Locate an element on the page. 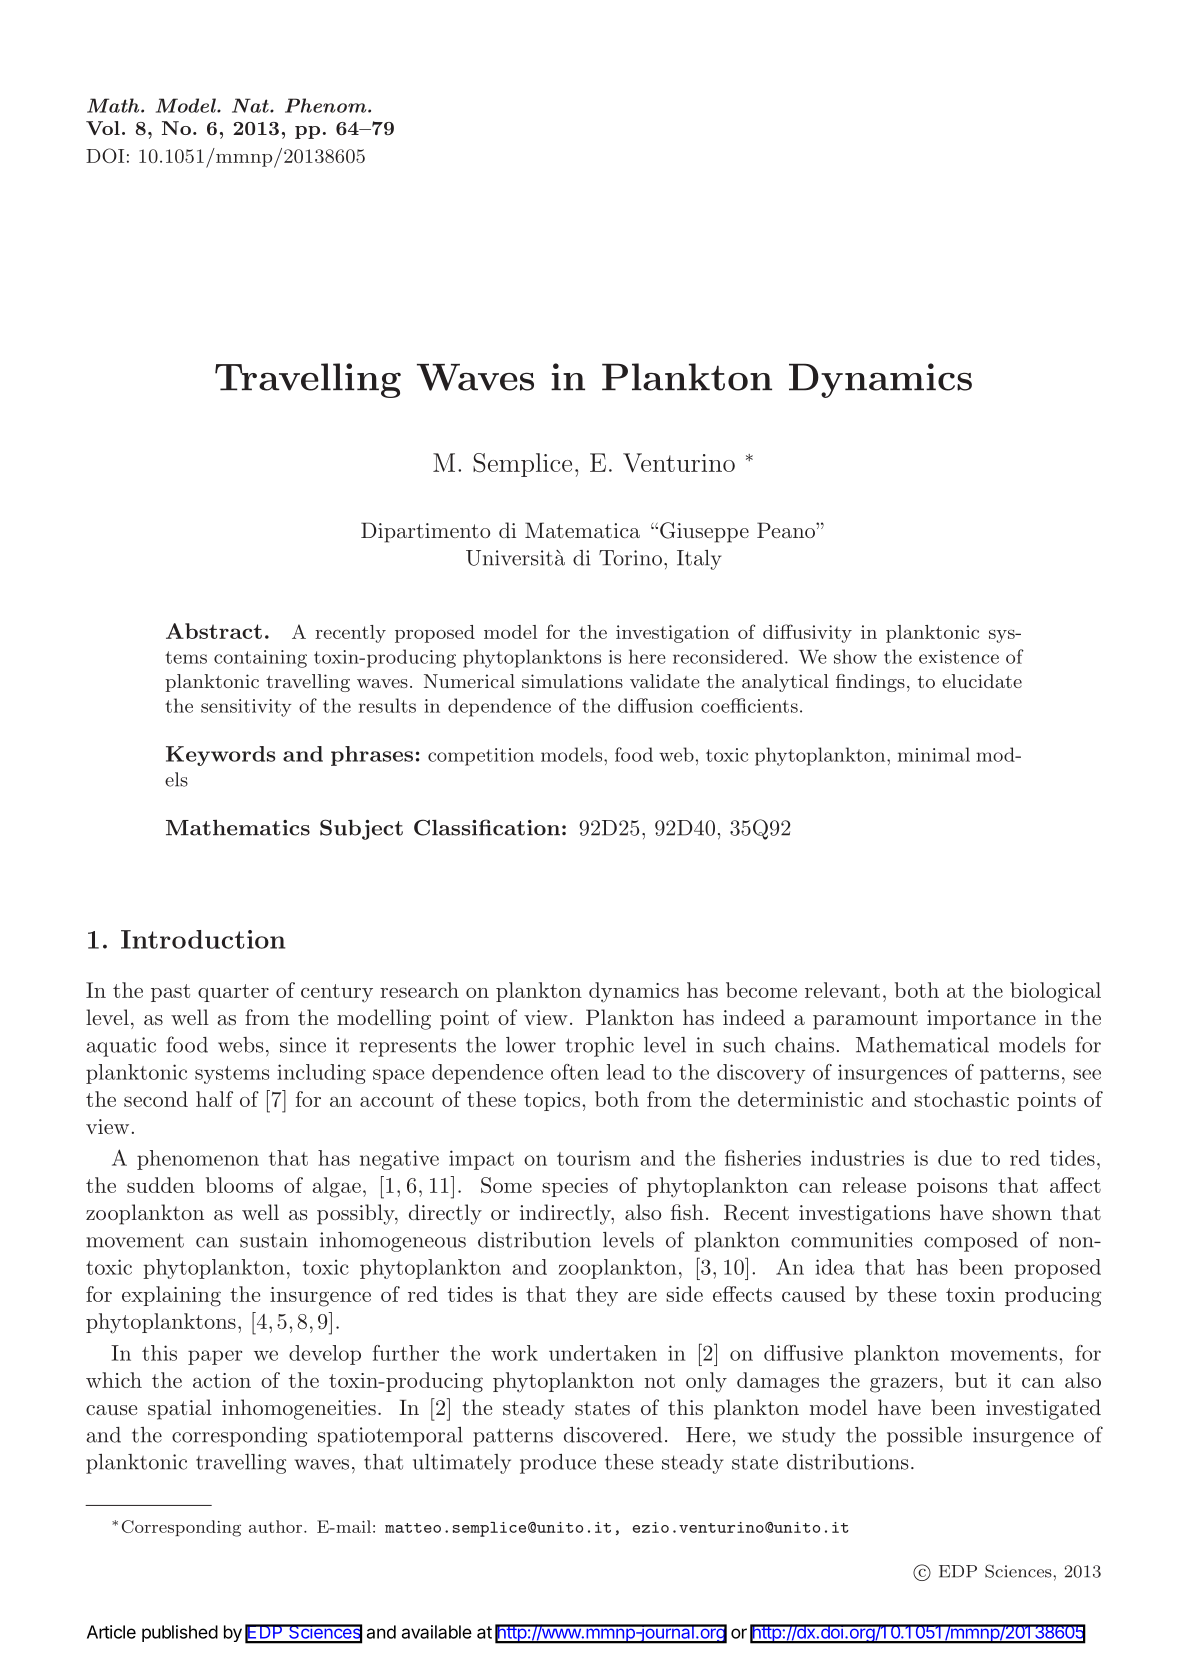 Image resolution: width=1200 pixels, height=1664 pixels. Giuseppe is located at coordinates (704, 532).
